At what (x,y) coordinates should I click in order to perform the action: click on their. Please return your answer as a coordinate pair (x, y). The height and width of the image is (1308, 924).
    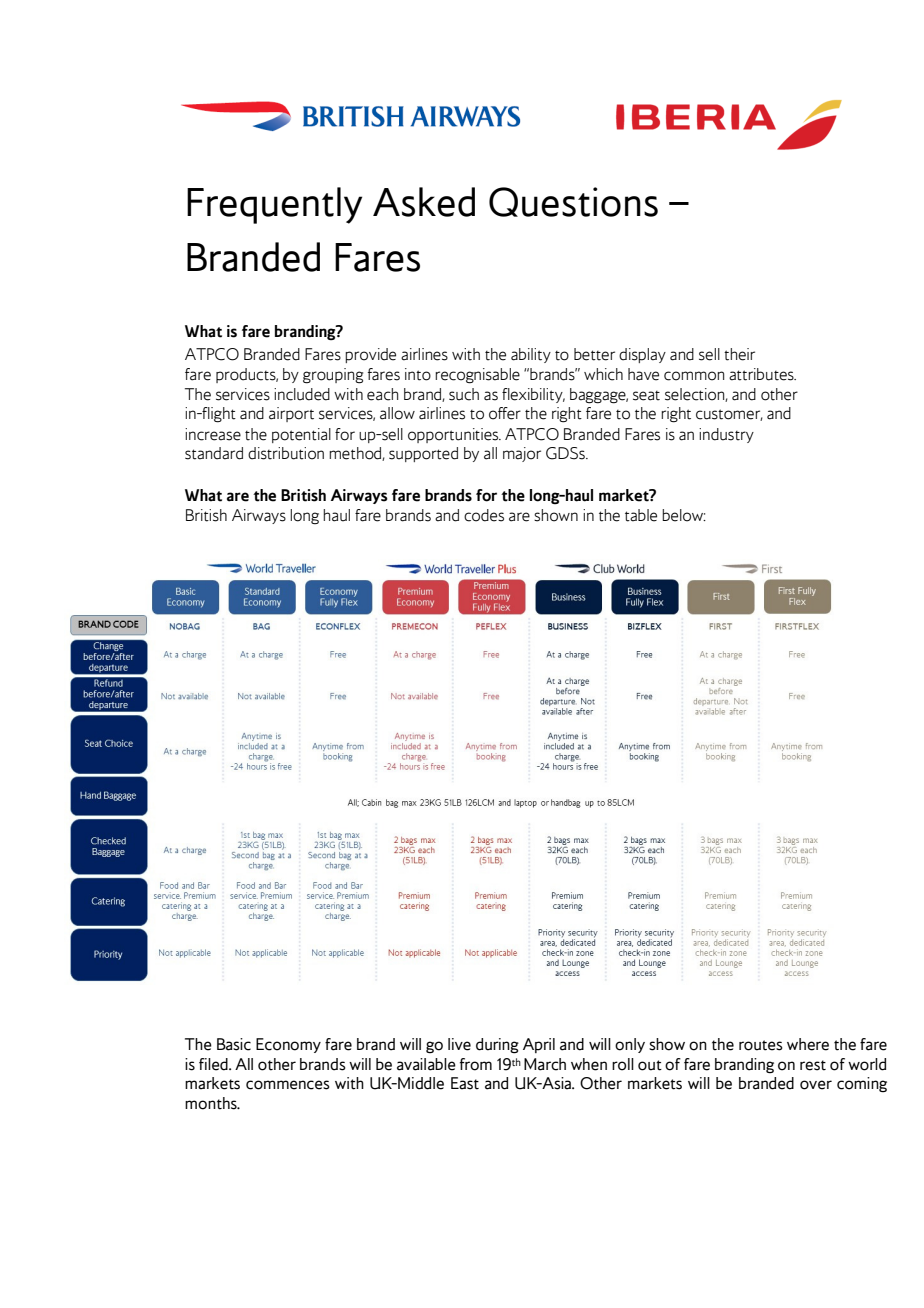
    Looking at the image, I should click on (739, 354).
